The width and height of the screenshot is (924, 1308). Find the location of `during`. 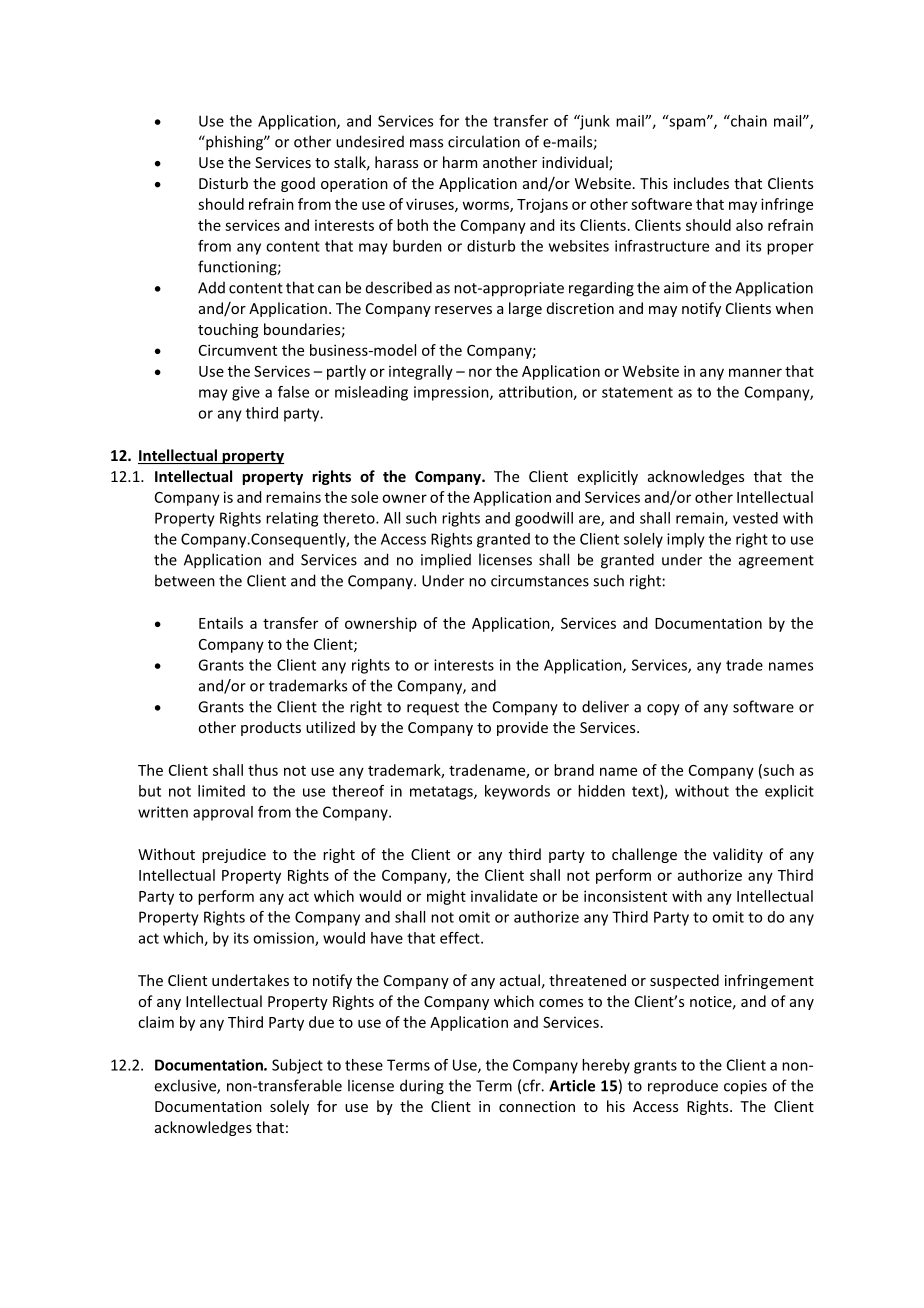

during is located at coordinates (422, 1087).
